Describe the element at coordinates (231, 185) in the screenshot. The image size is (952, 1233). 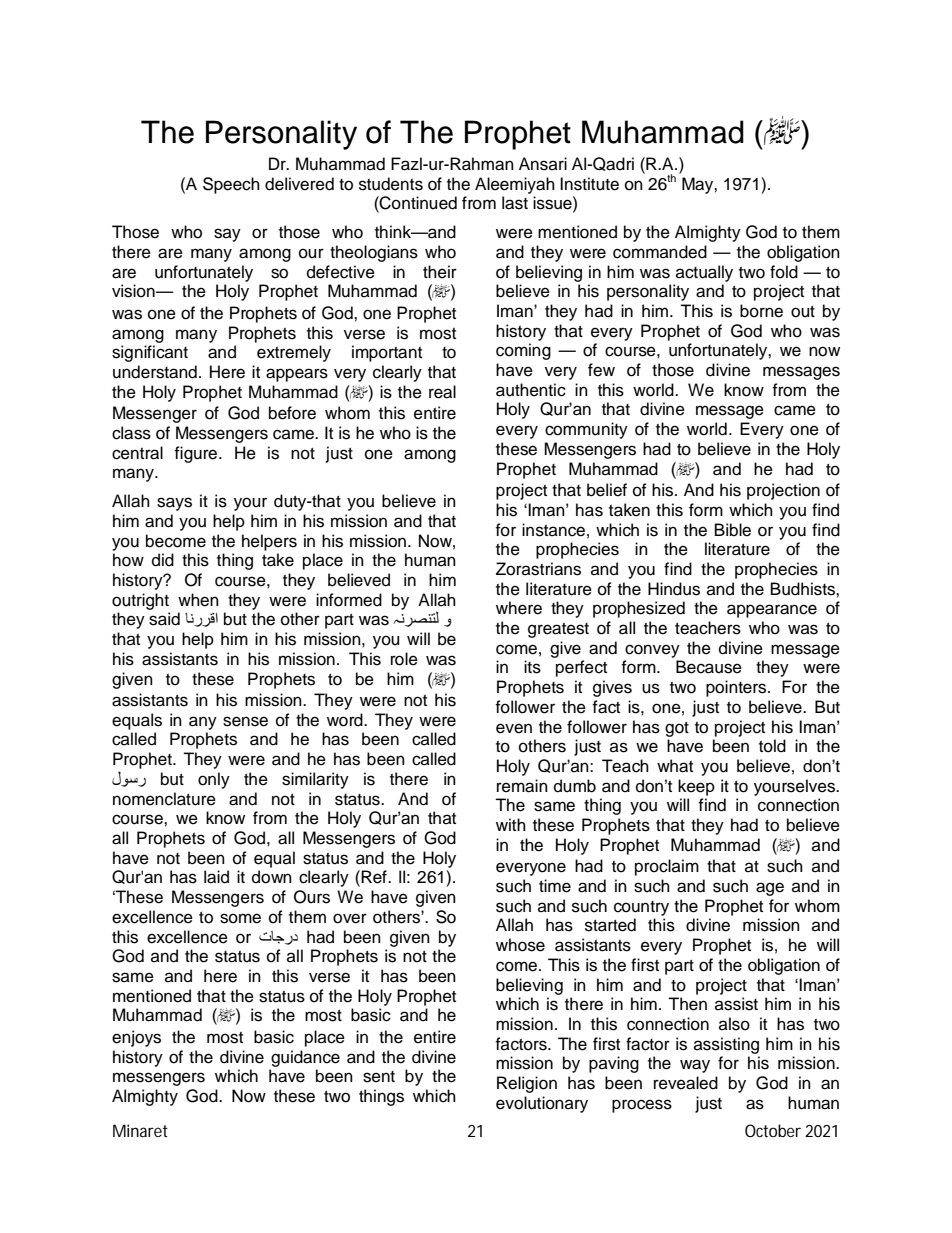
I see `Speech` at that location.
